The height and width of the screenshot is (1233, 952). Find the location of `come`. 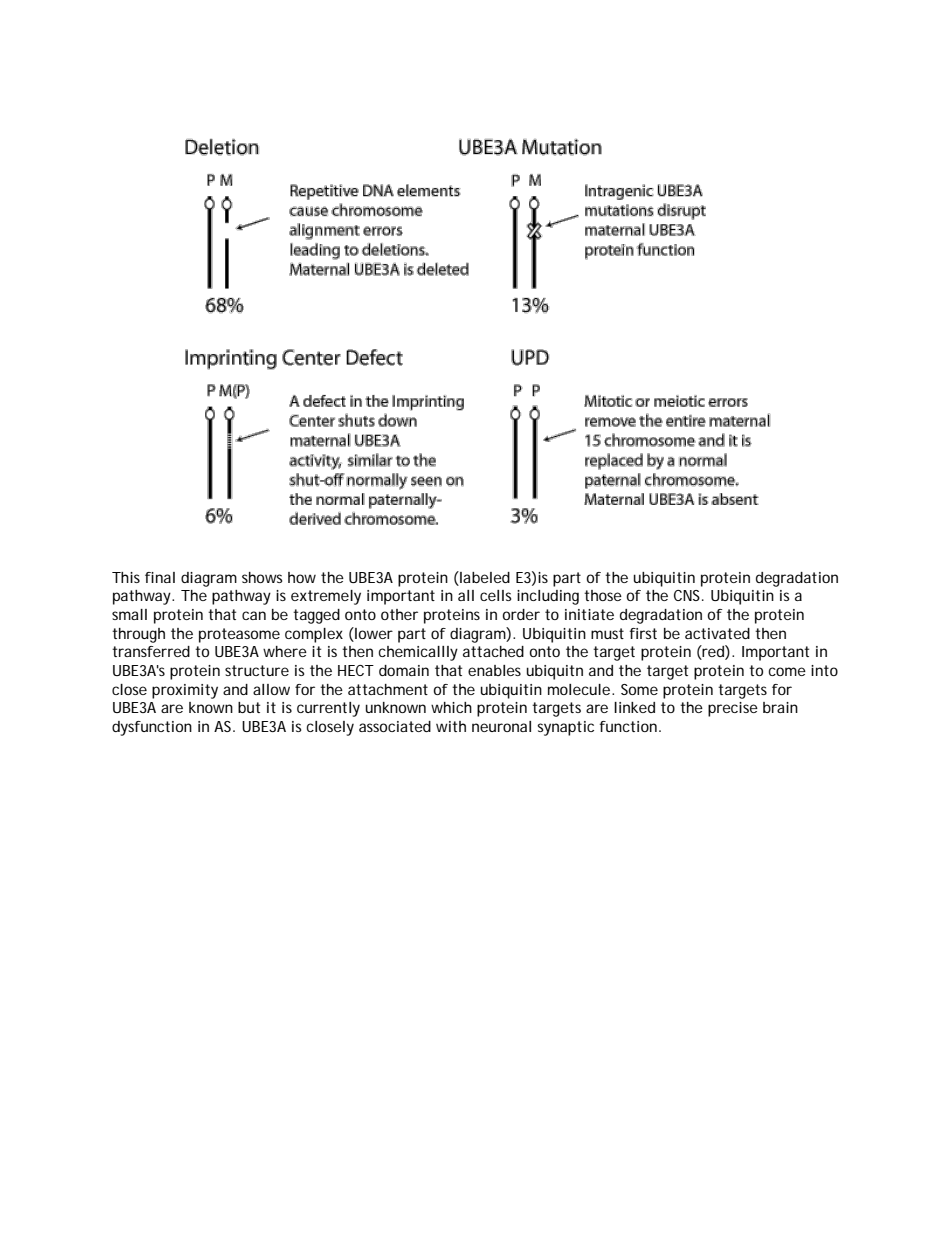

come is located at coordinates (787, 671).
